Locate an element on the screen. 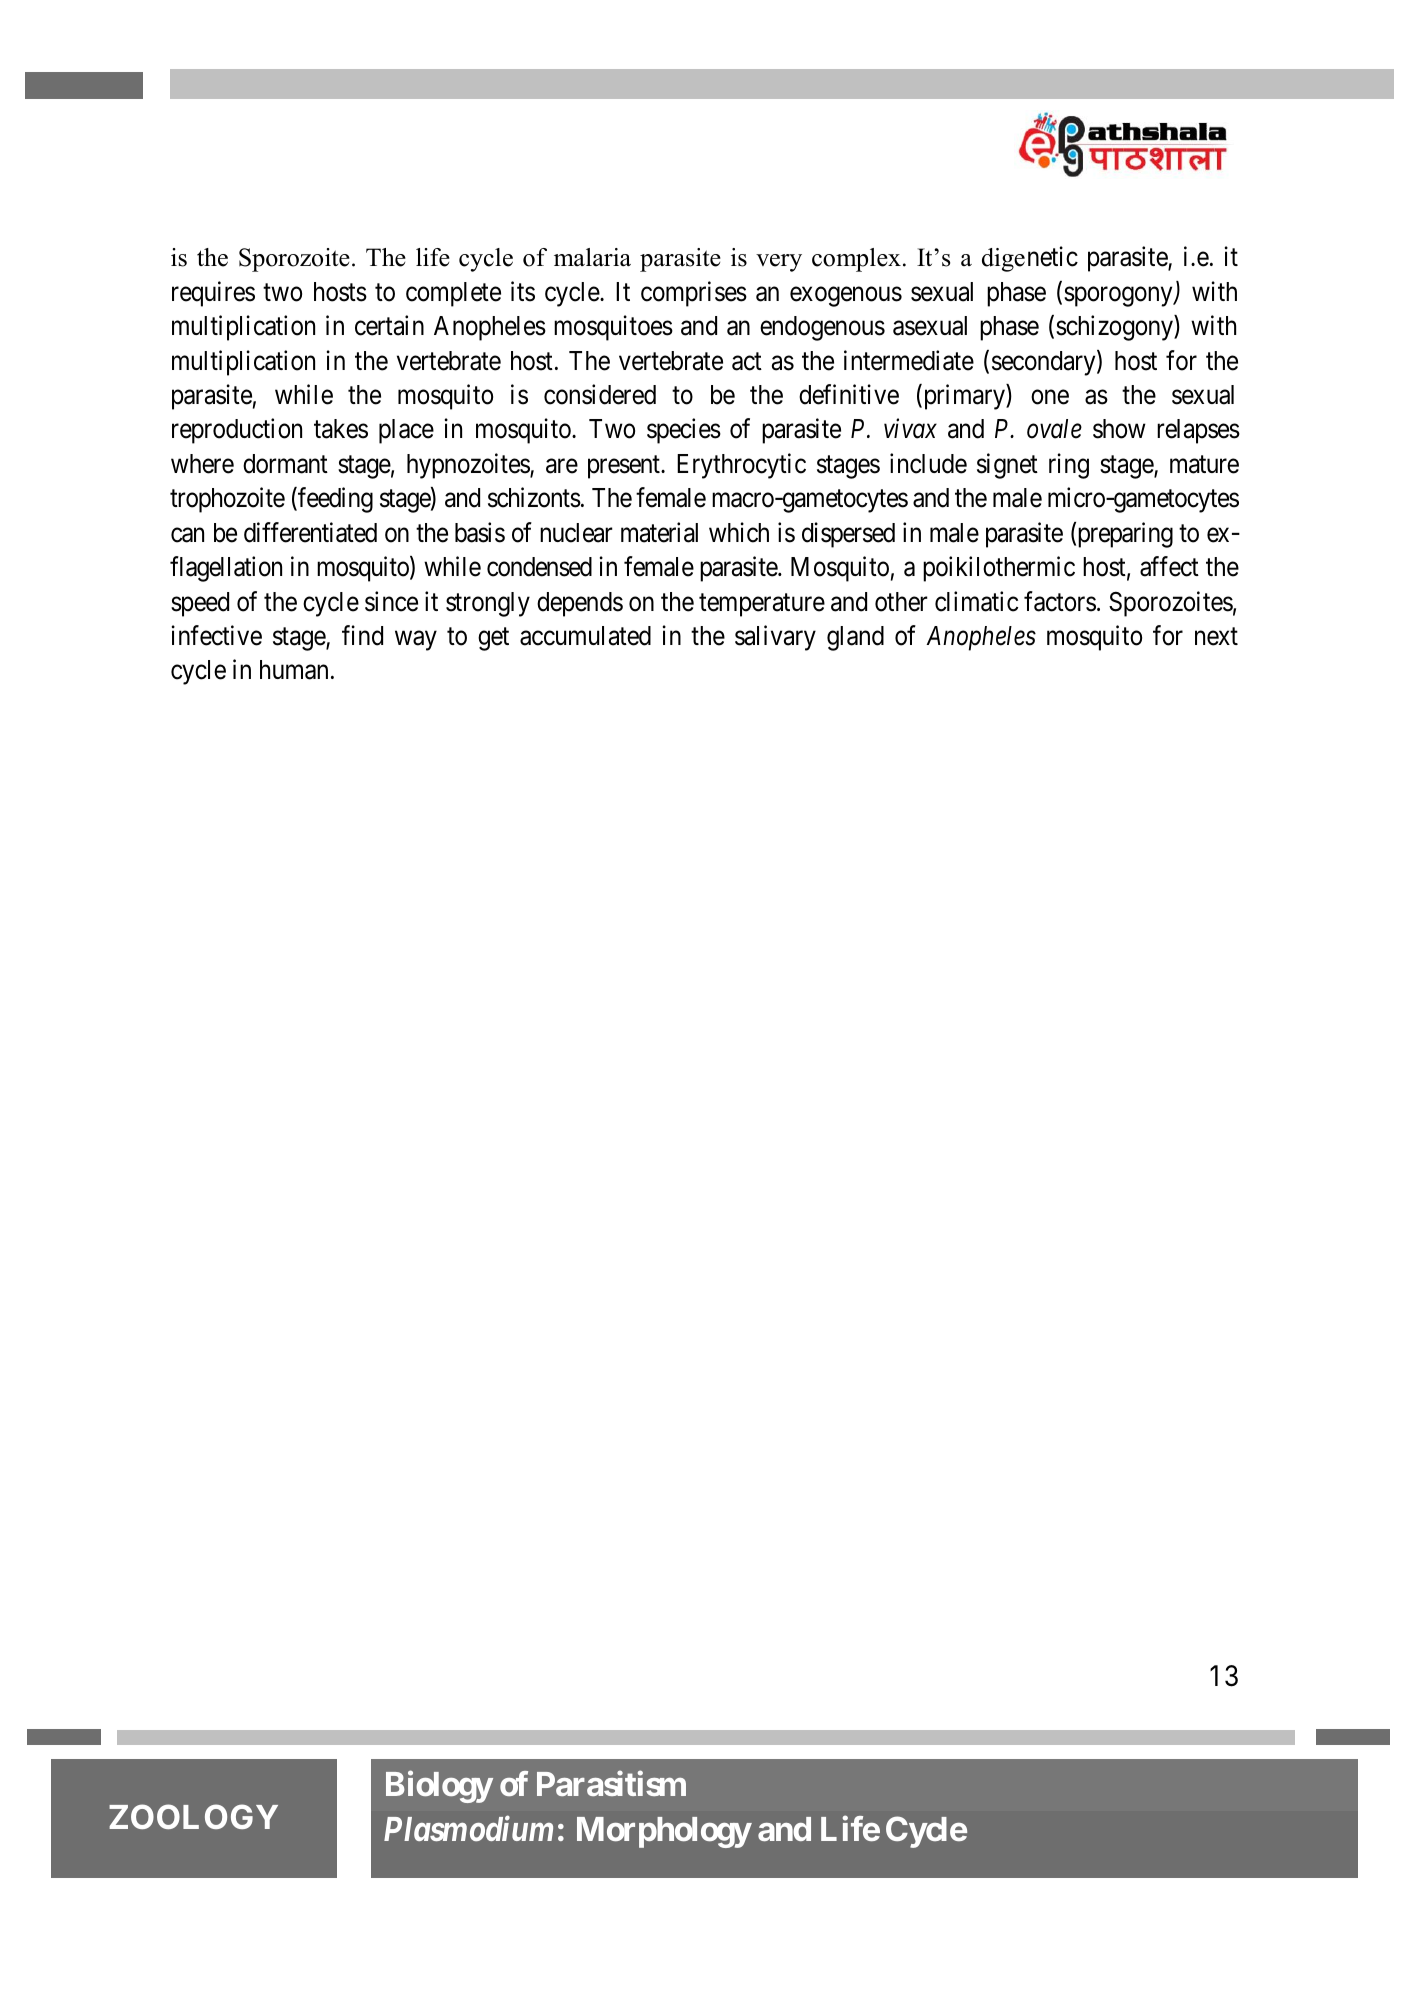 The image size is (1408, 1991). salivary is located at coordinates (775, 638).
